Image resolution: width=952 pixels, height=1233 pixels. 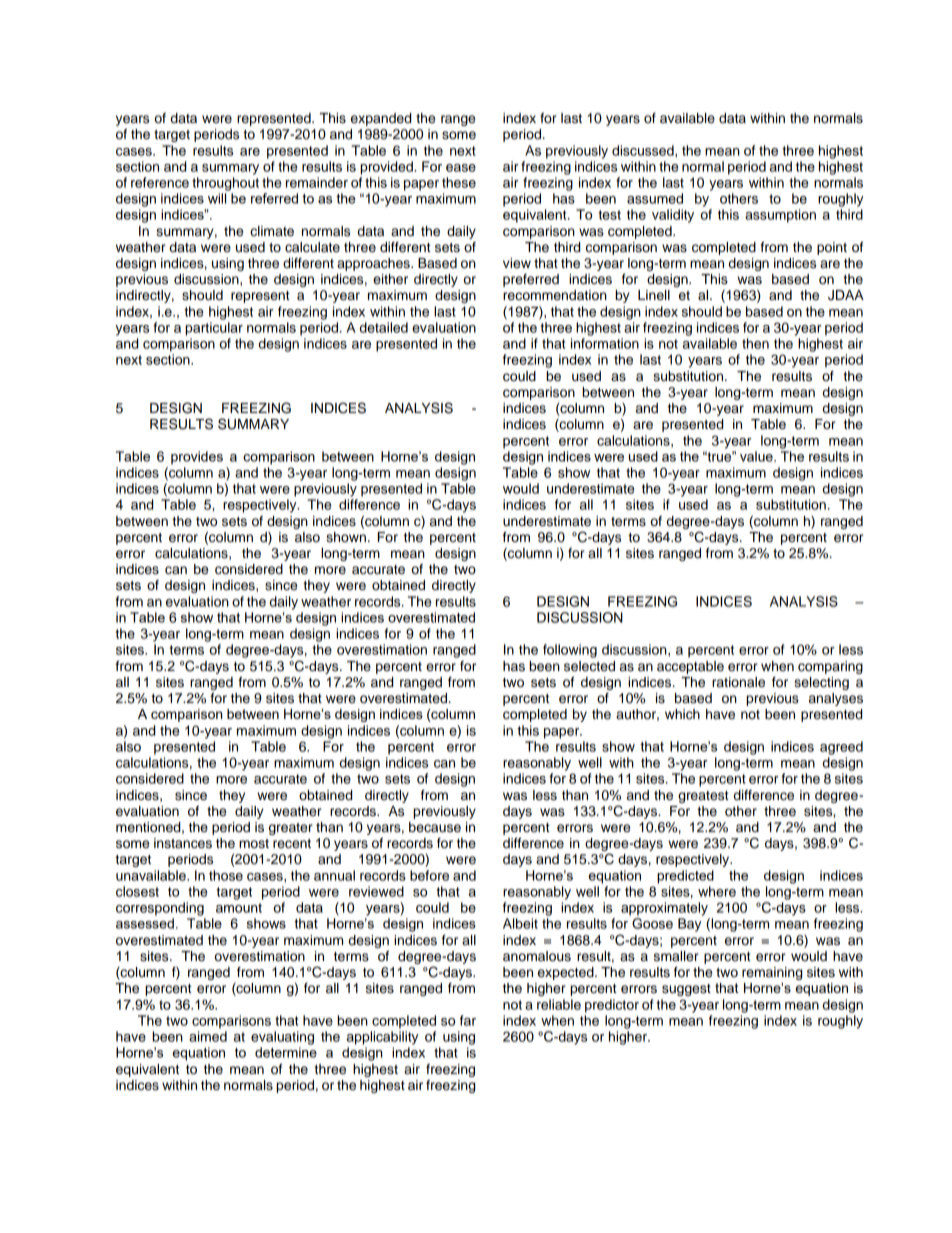 What do you see at coordinates (755, 343) in the document?
I see `then` at bounding box center [755, 343].
